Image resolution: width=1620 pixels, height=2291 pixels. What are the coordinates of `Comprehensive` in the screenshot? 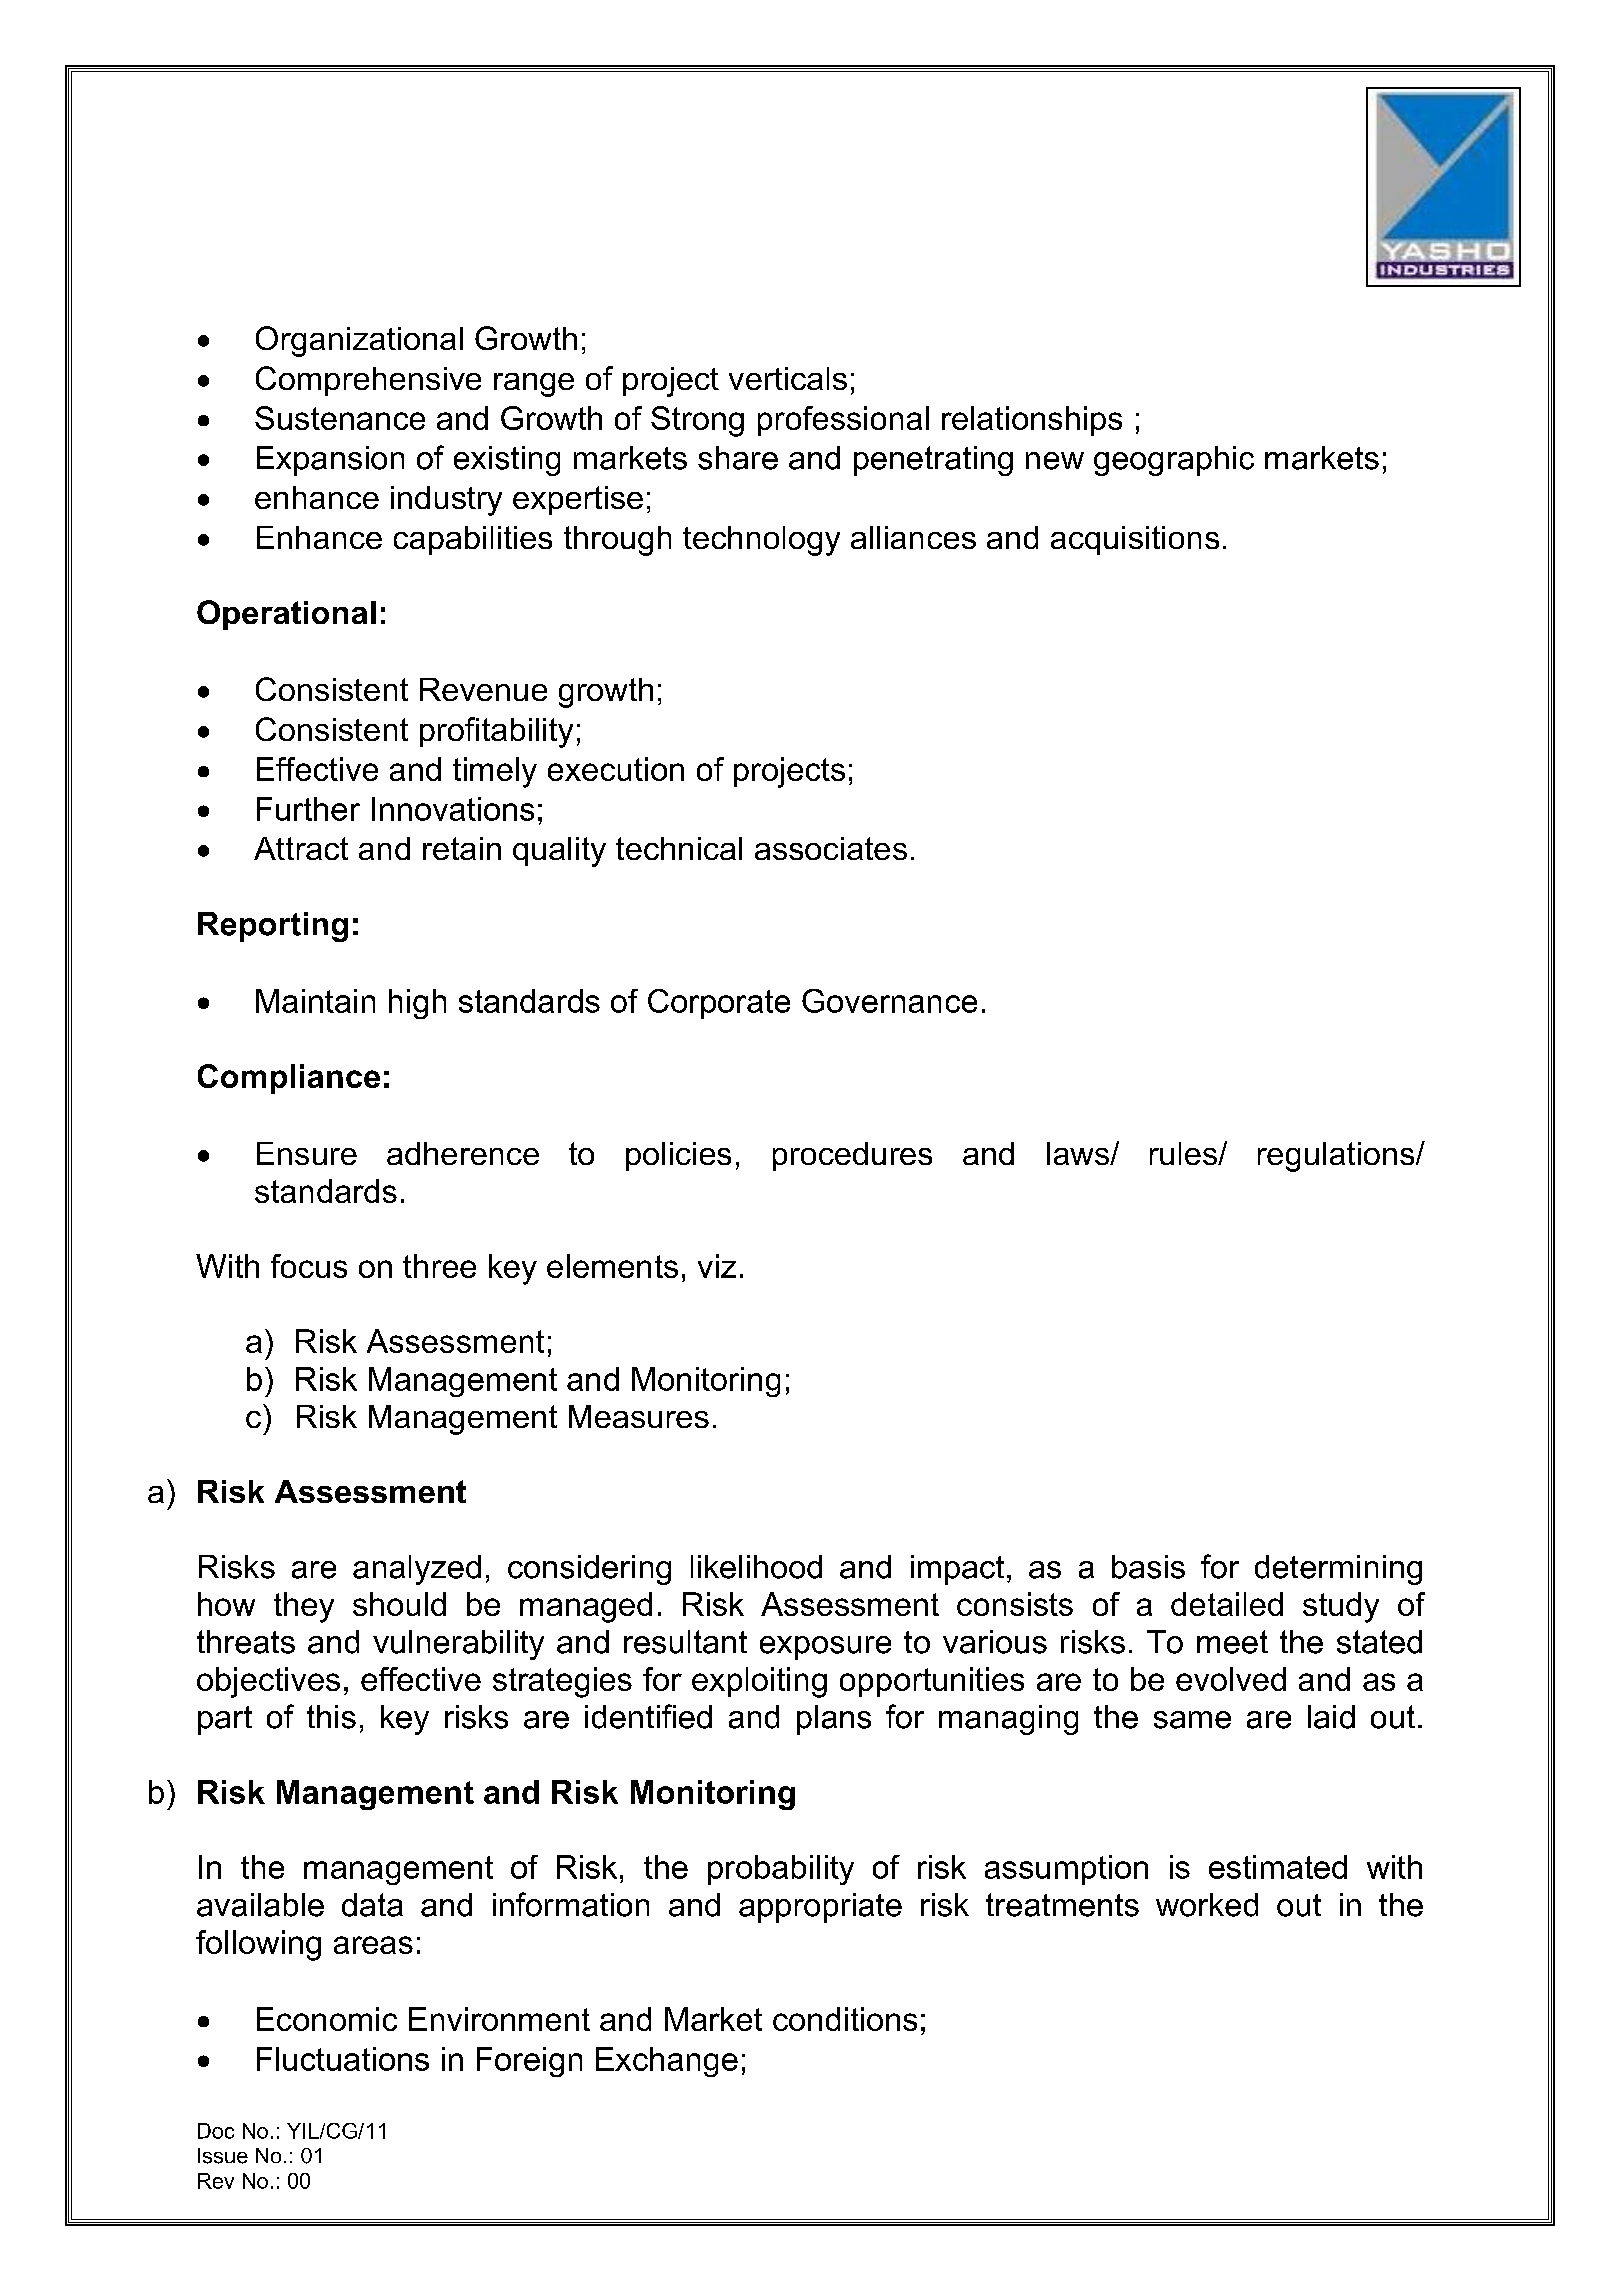 It's located at (368, 381).
